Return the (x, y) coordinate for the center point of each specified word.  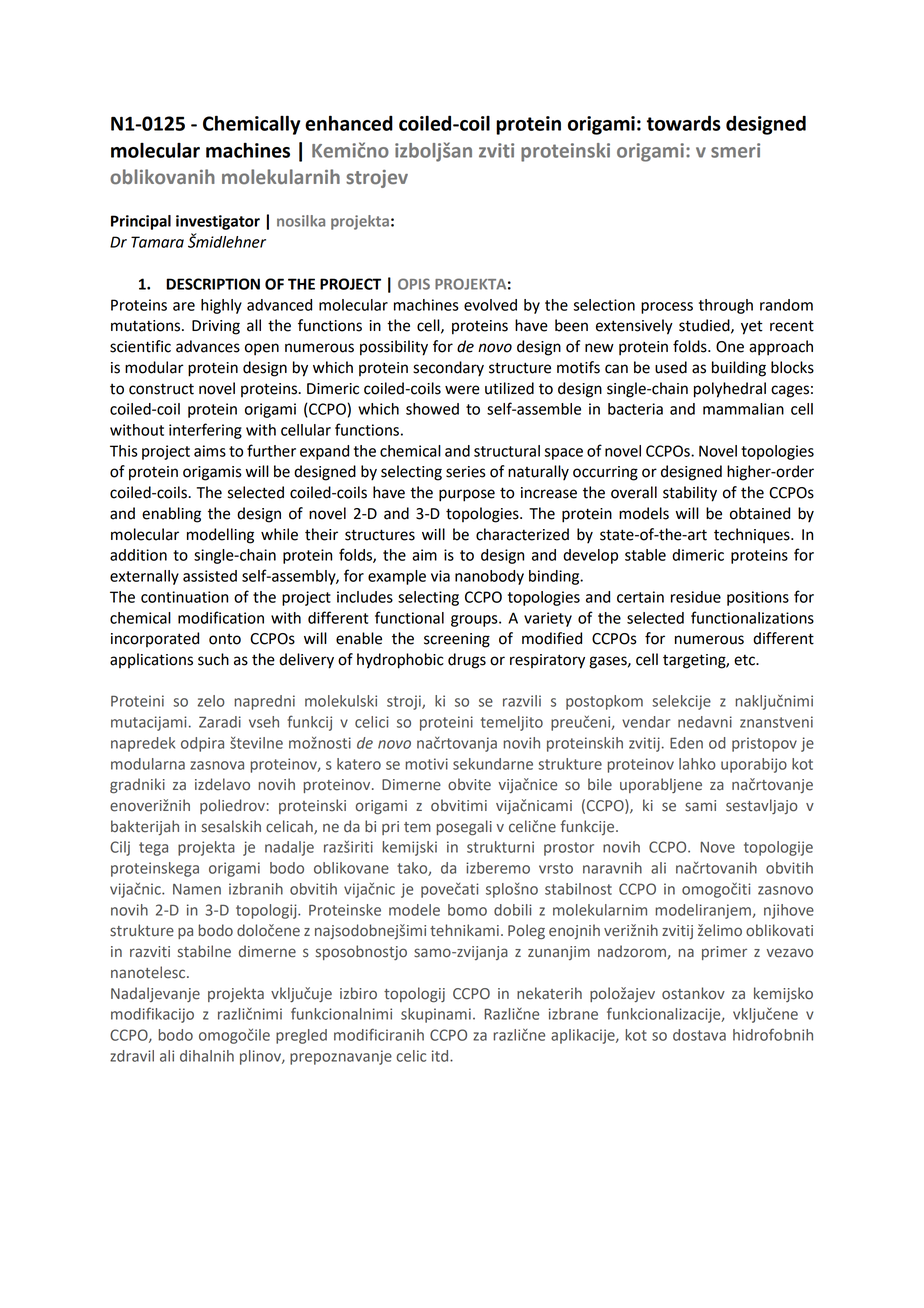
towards (684, 123)
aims (210, 451)
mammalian (743, 409)
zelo (211, 701)
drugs (467, 661)
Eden (686, 743)
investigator (218, 222)
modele (414, 910)
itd (441, 1056)
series (466, 472)
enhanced (349, 123)
